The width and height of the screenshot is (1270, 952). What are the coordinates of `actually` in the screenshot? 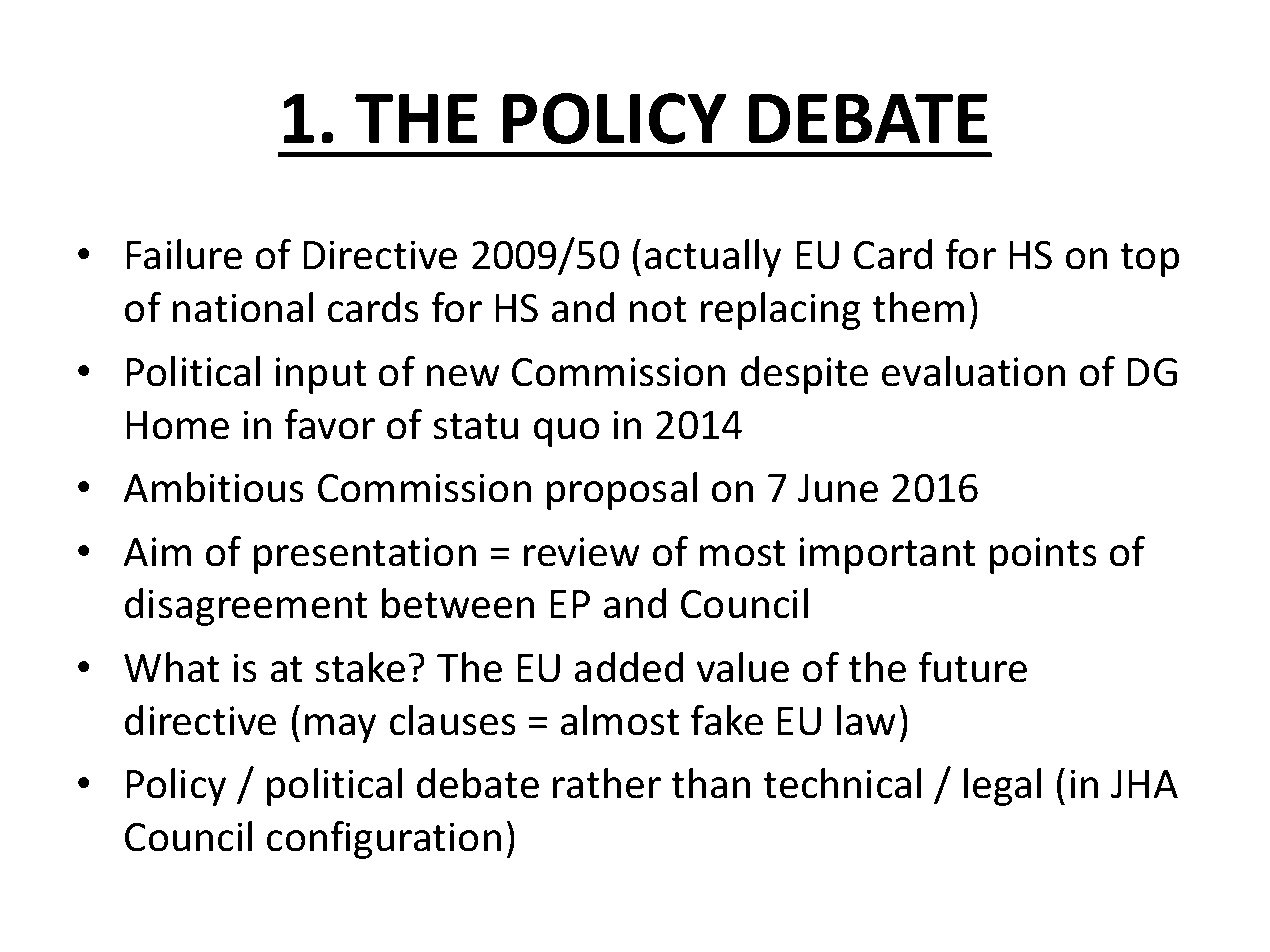 It's located at (713, 258).
